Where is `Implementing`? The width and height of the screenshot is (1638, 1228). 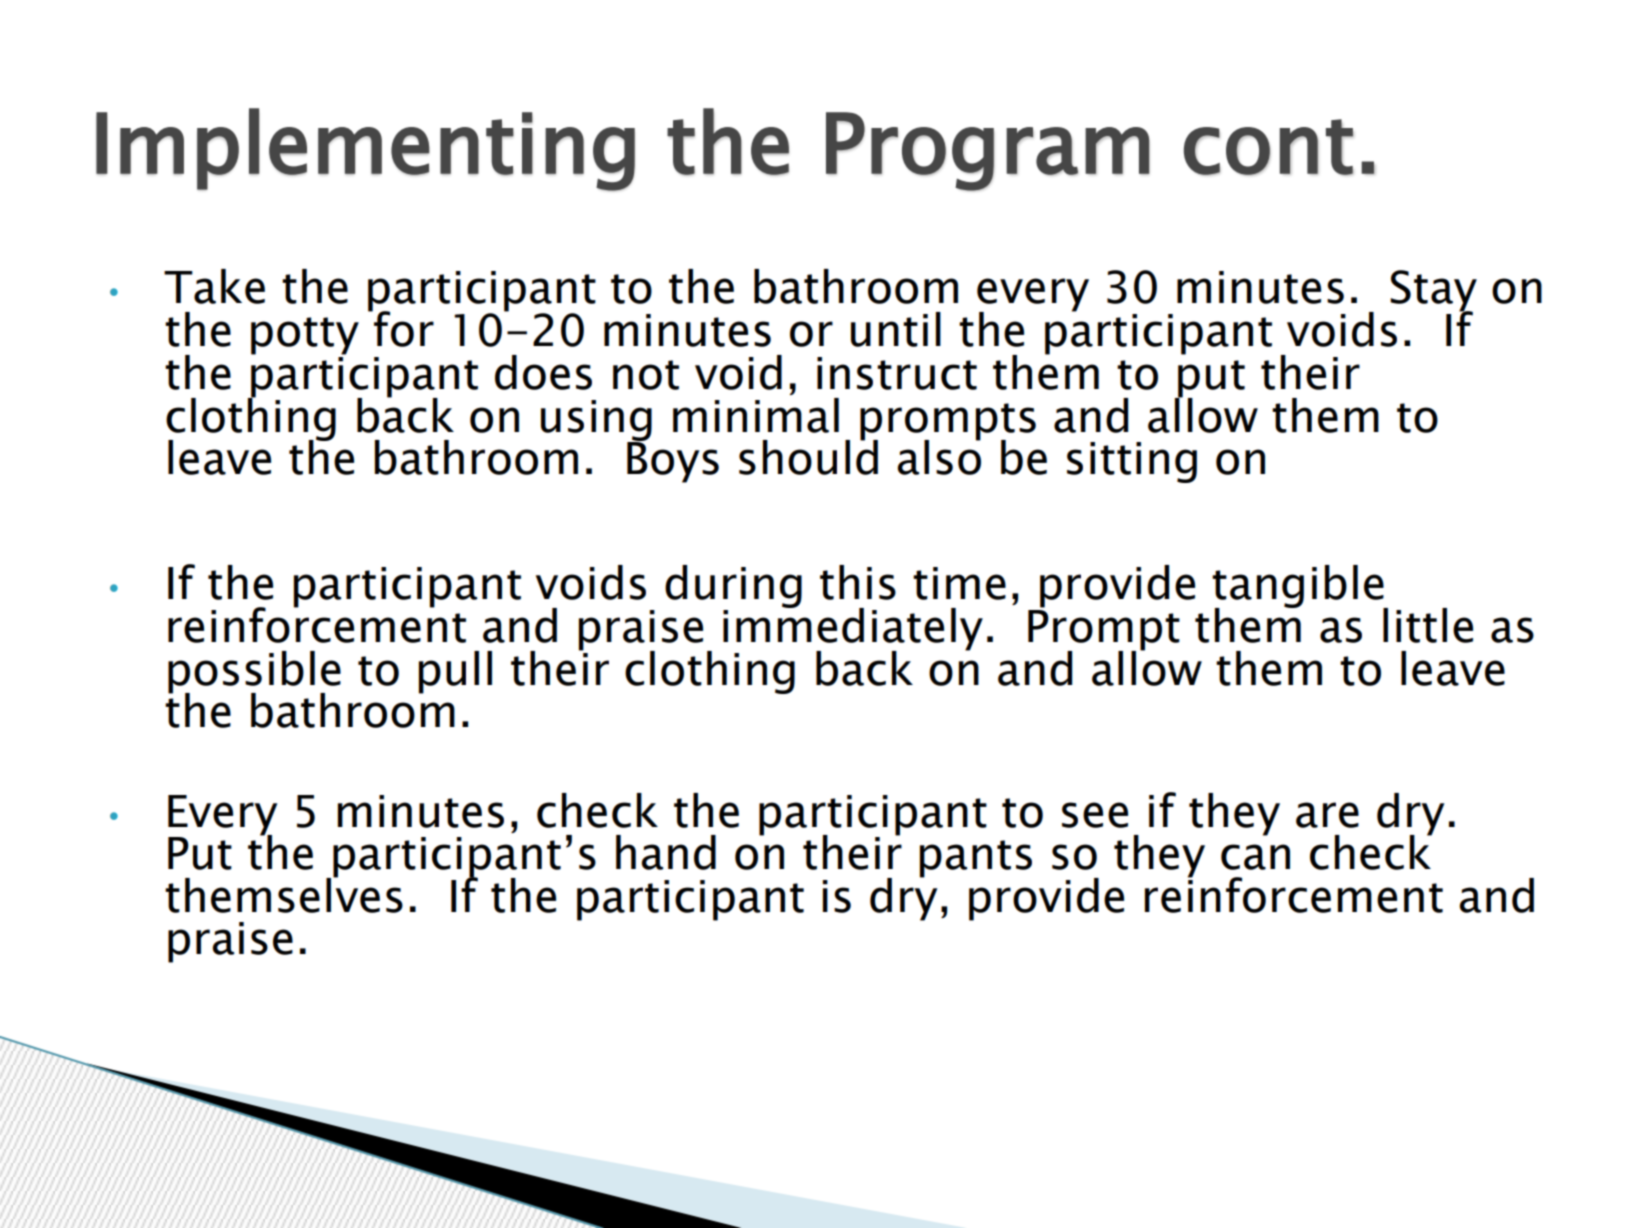 Implementing is located at coordinates (365, 149).
